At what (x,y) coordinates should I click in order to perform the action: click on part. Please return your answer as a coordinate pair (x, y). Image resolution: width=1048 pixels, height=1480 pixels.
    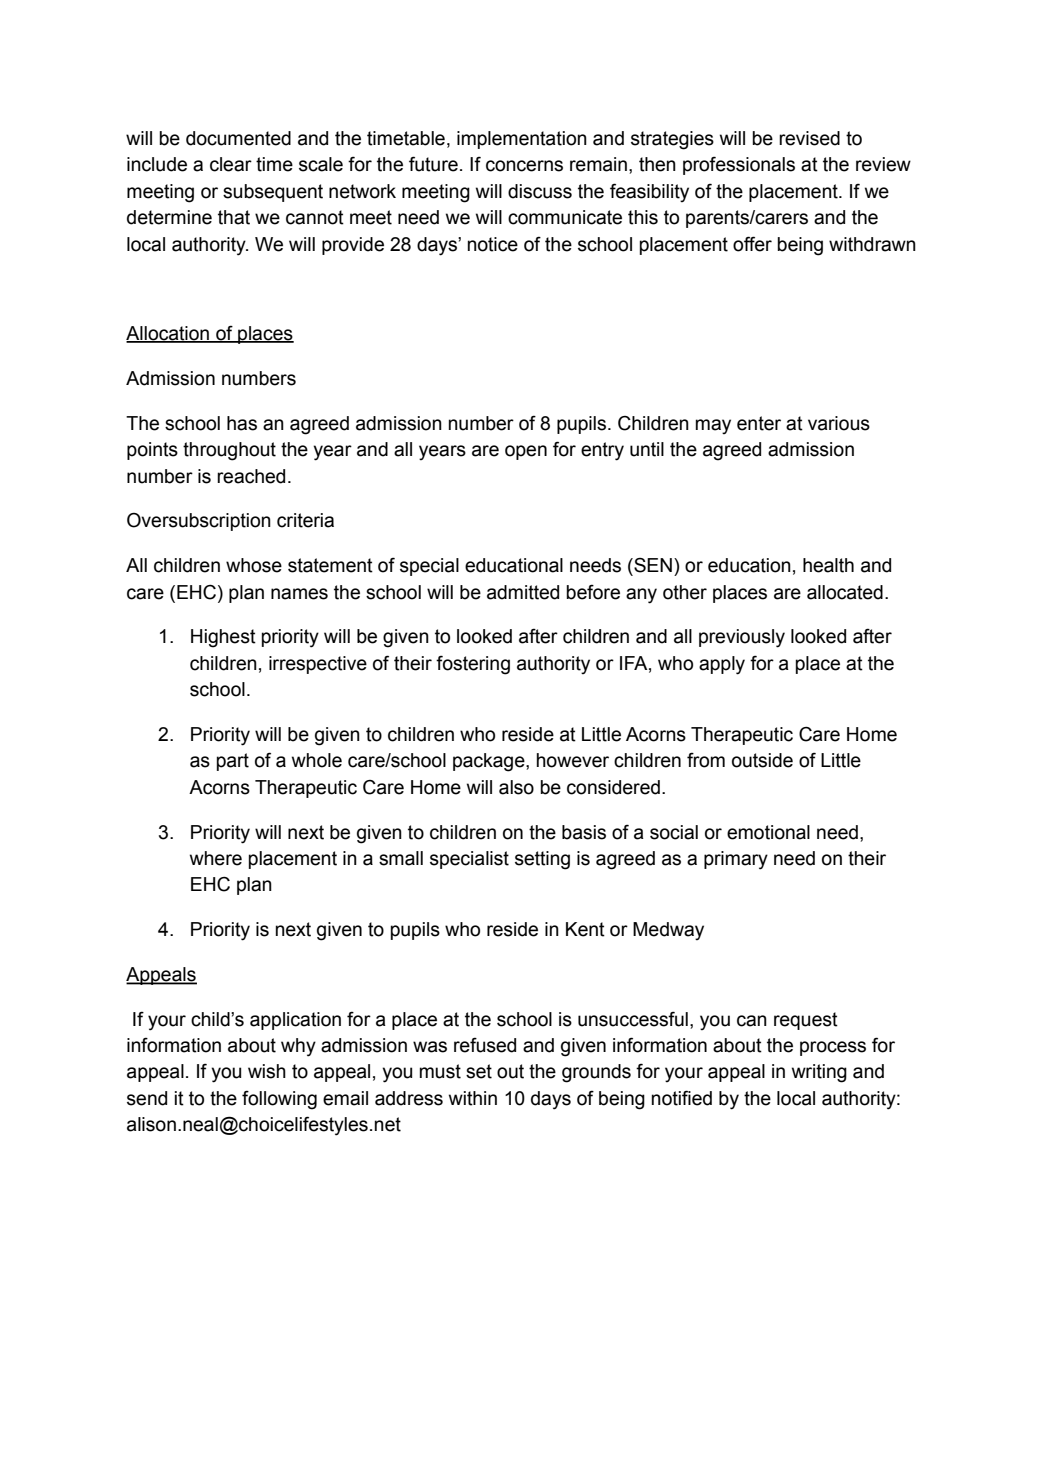
    Looking at the image, I should click on (233, 762).
